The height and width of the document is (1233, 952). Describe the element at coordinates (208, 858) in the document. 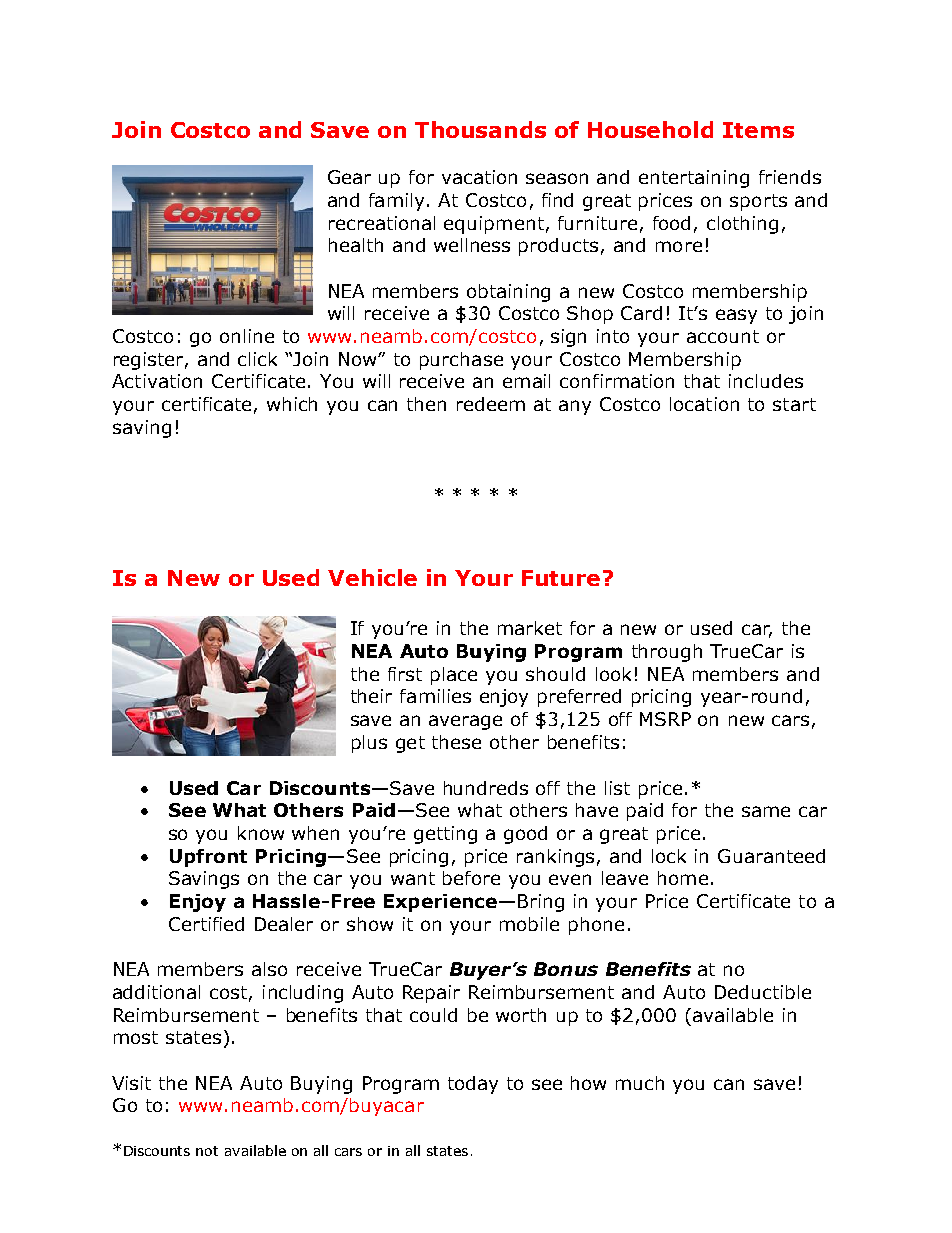

I see `Upfront` at that location.
